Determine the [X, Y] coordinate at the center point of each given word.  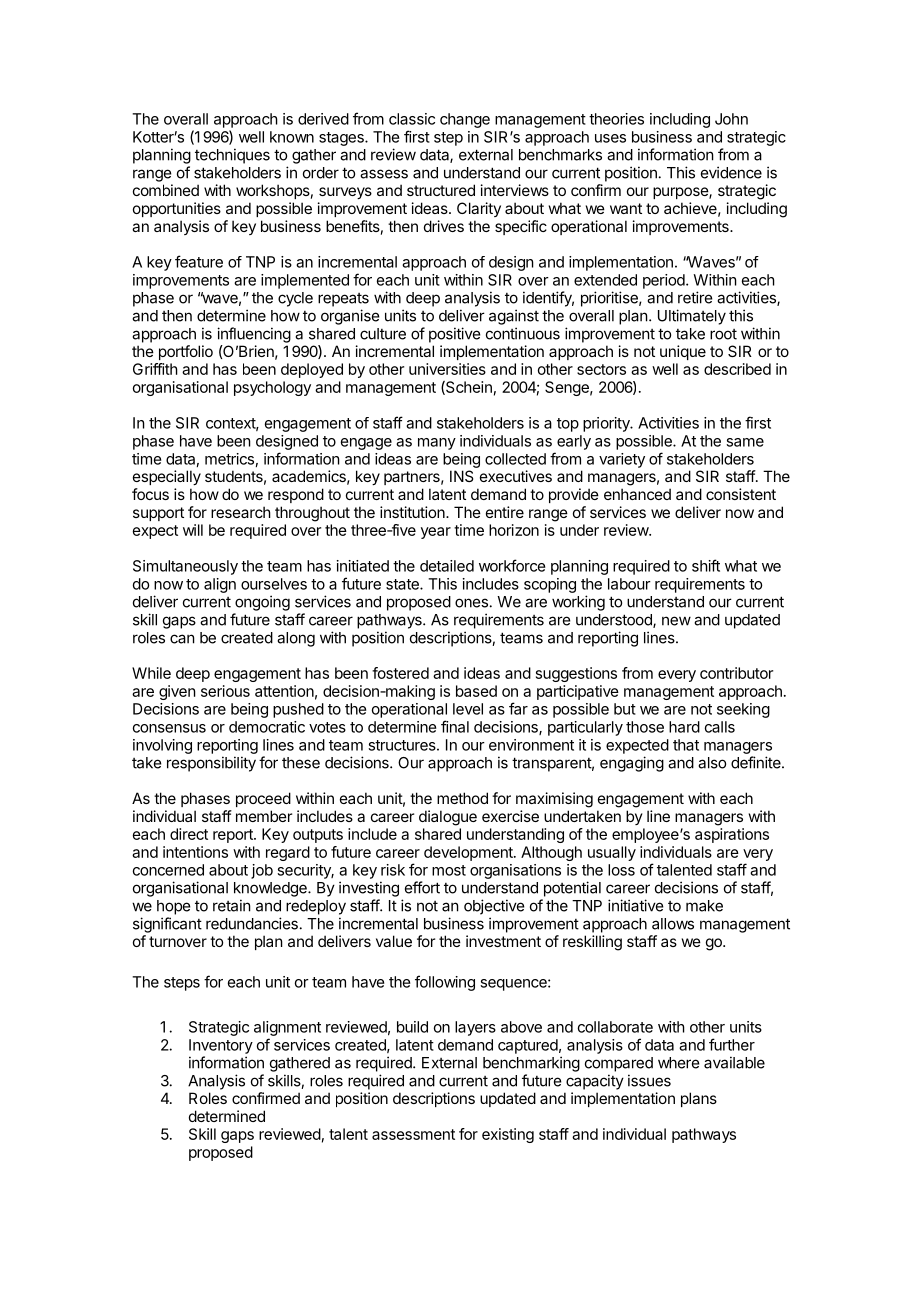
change [465, 120]
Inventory [221, 1046]
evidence [731, 172]
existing [508, 1135]
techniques [232, 156]
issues [649, 1080]
